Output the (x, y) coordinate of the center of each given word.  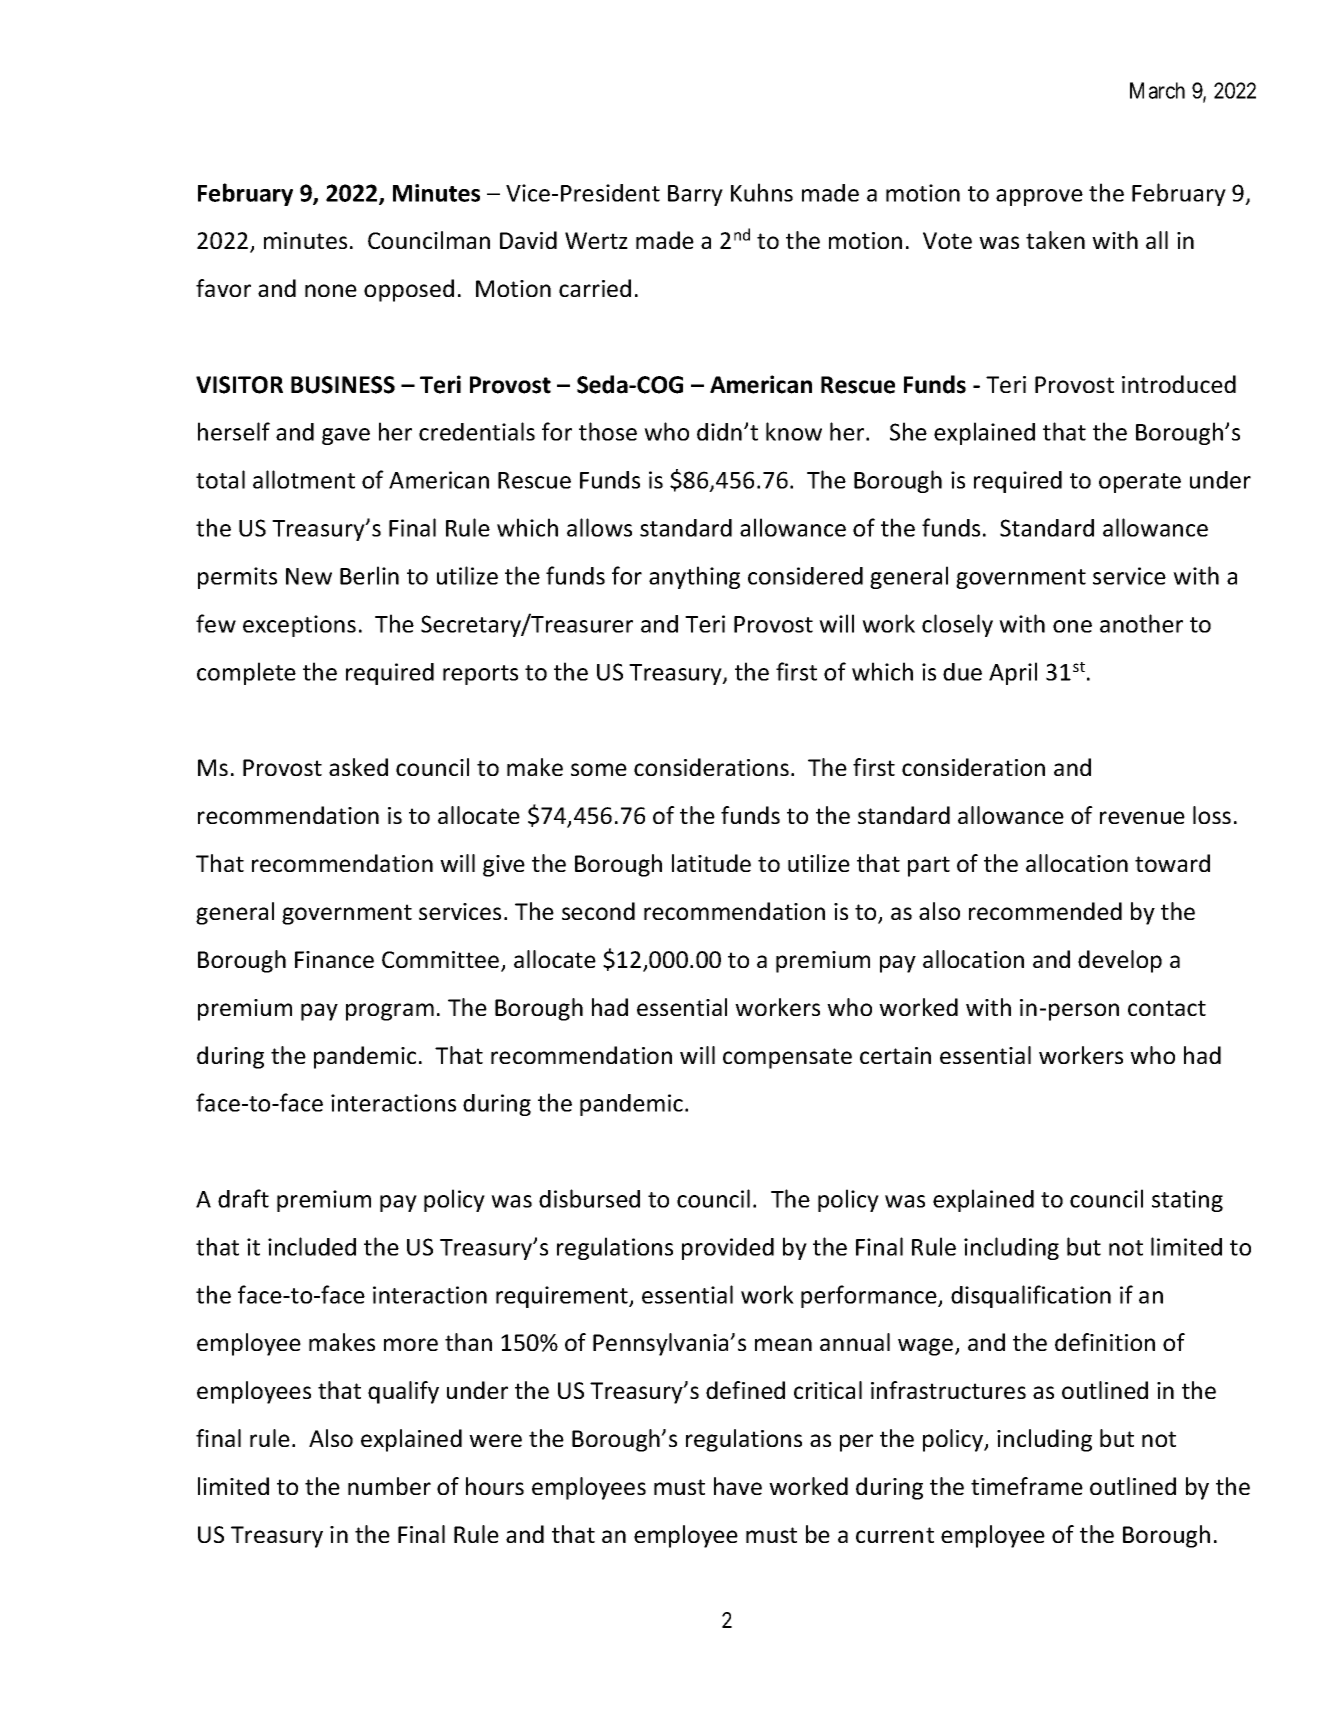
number (389, 1486)
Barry (695, 195)
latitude (711, 863)
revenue (1142, 817)
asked (358, 767)
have (738, 1486)
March (1157, 90)
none (331, 290)
